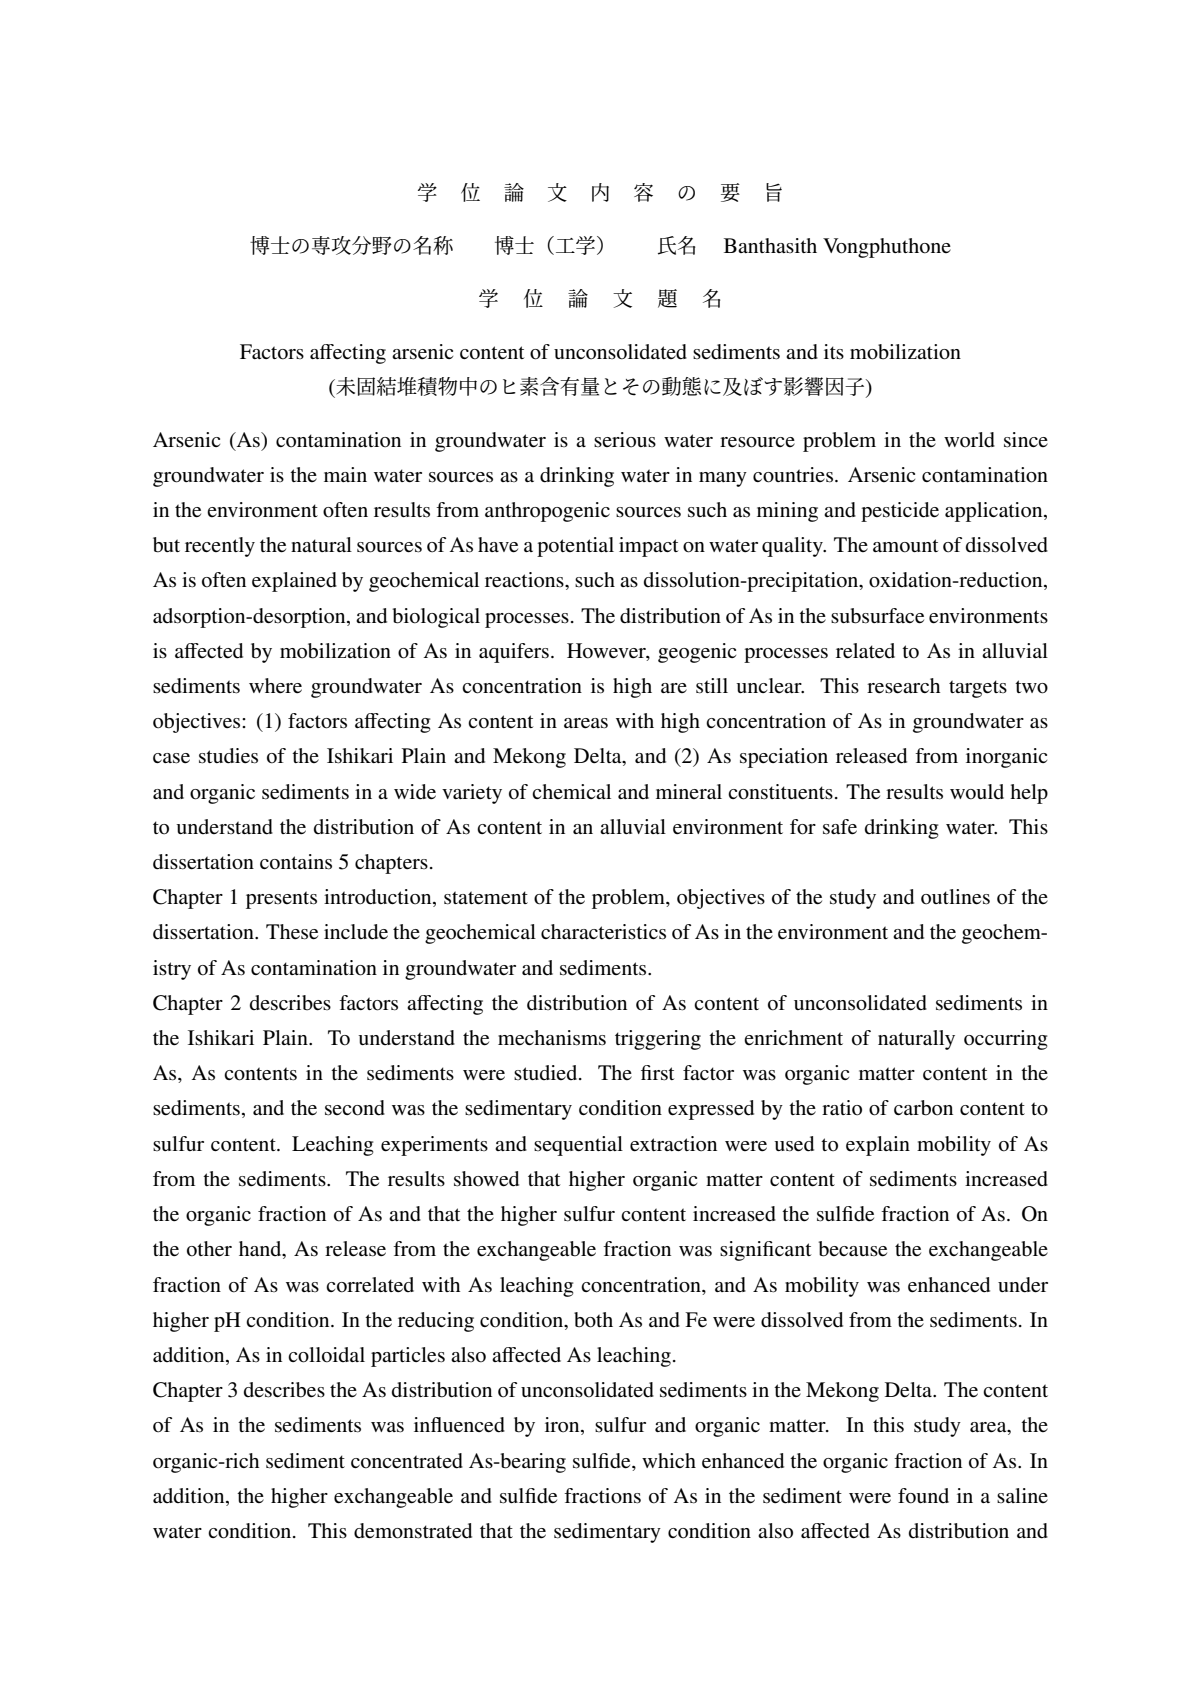 This document has width=1201, height=1698. I want to click on world, so click(969, 440).
